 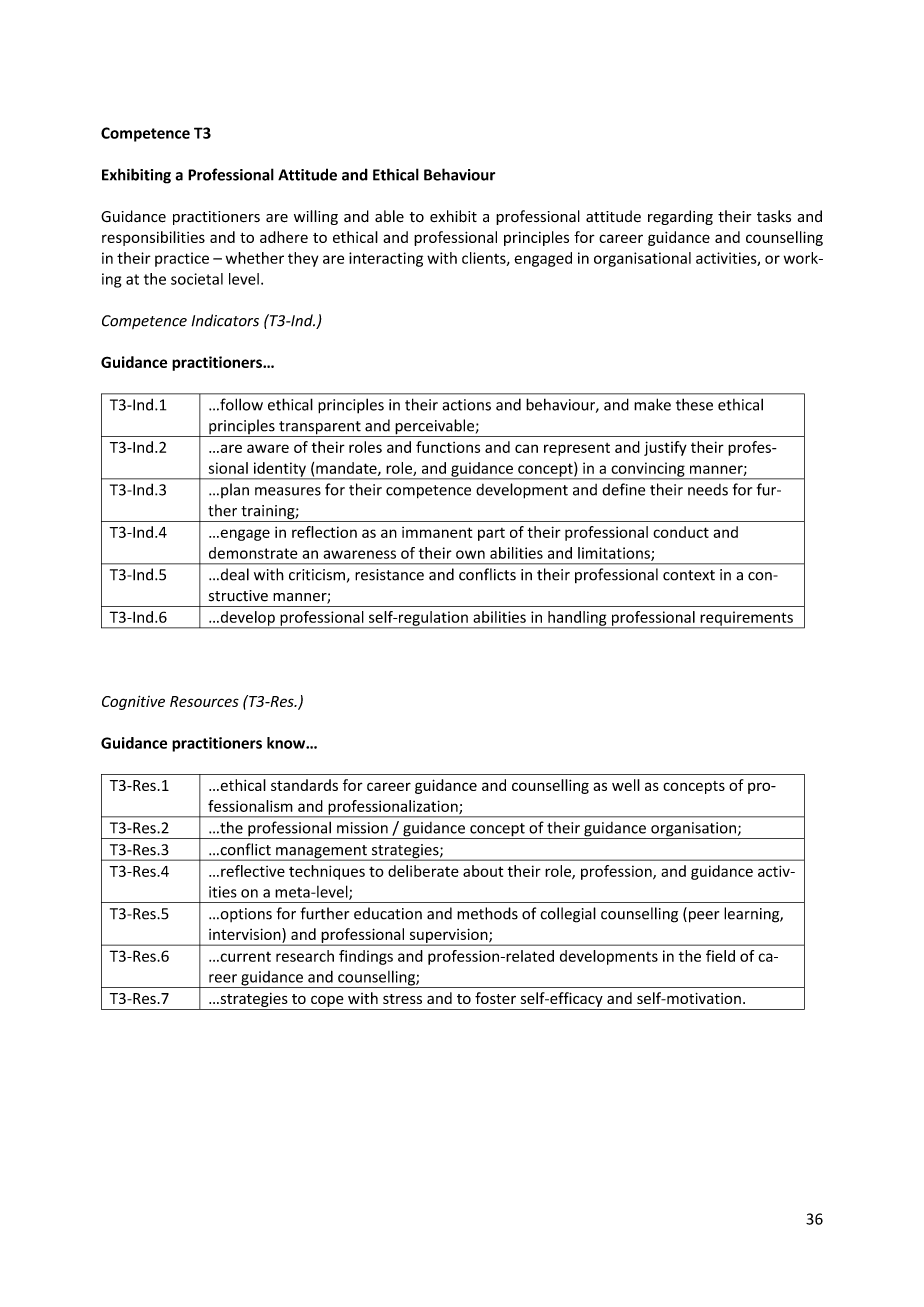 I want to click on requirements, so click(x=746, y=619).
